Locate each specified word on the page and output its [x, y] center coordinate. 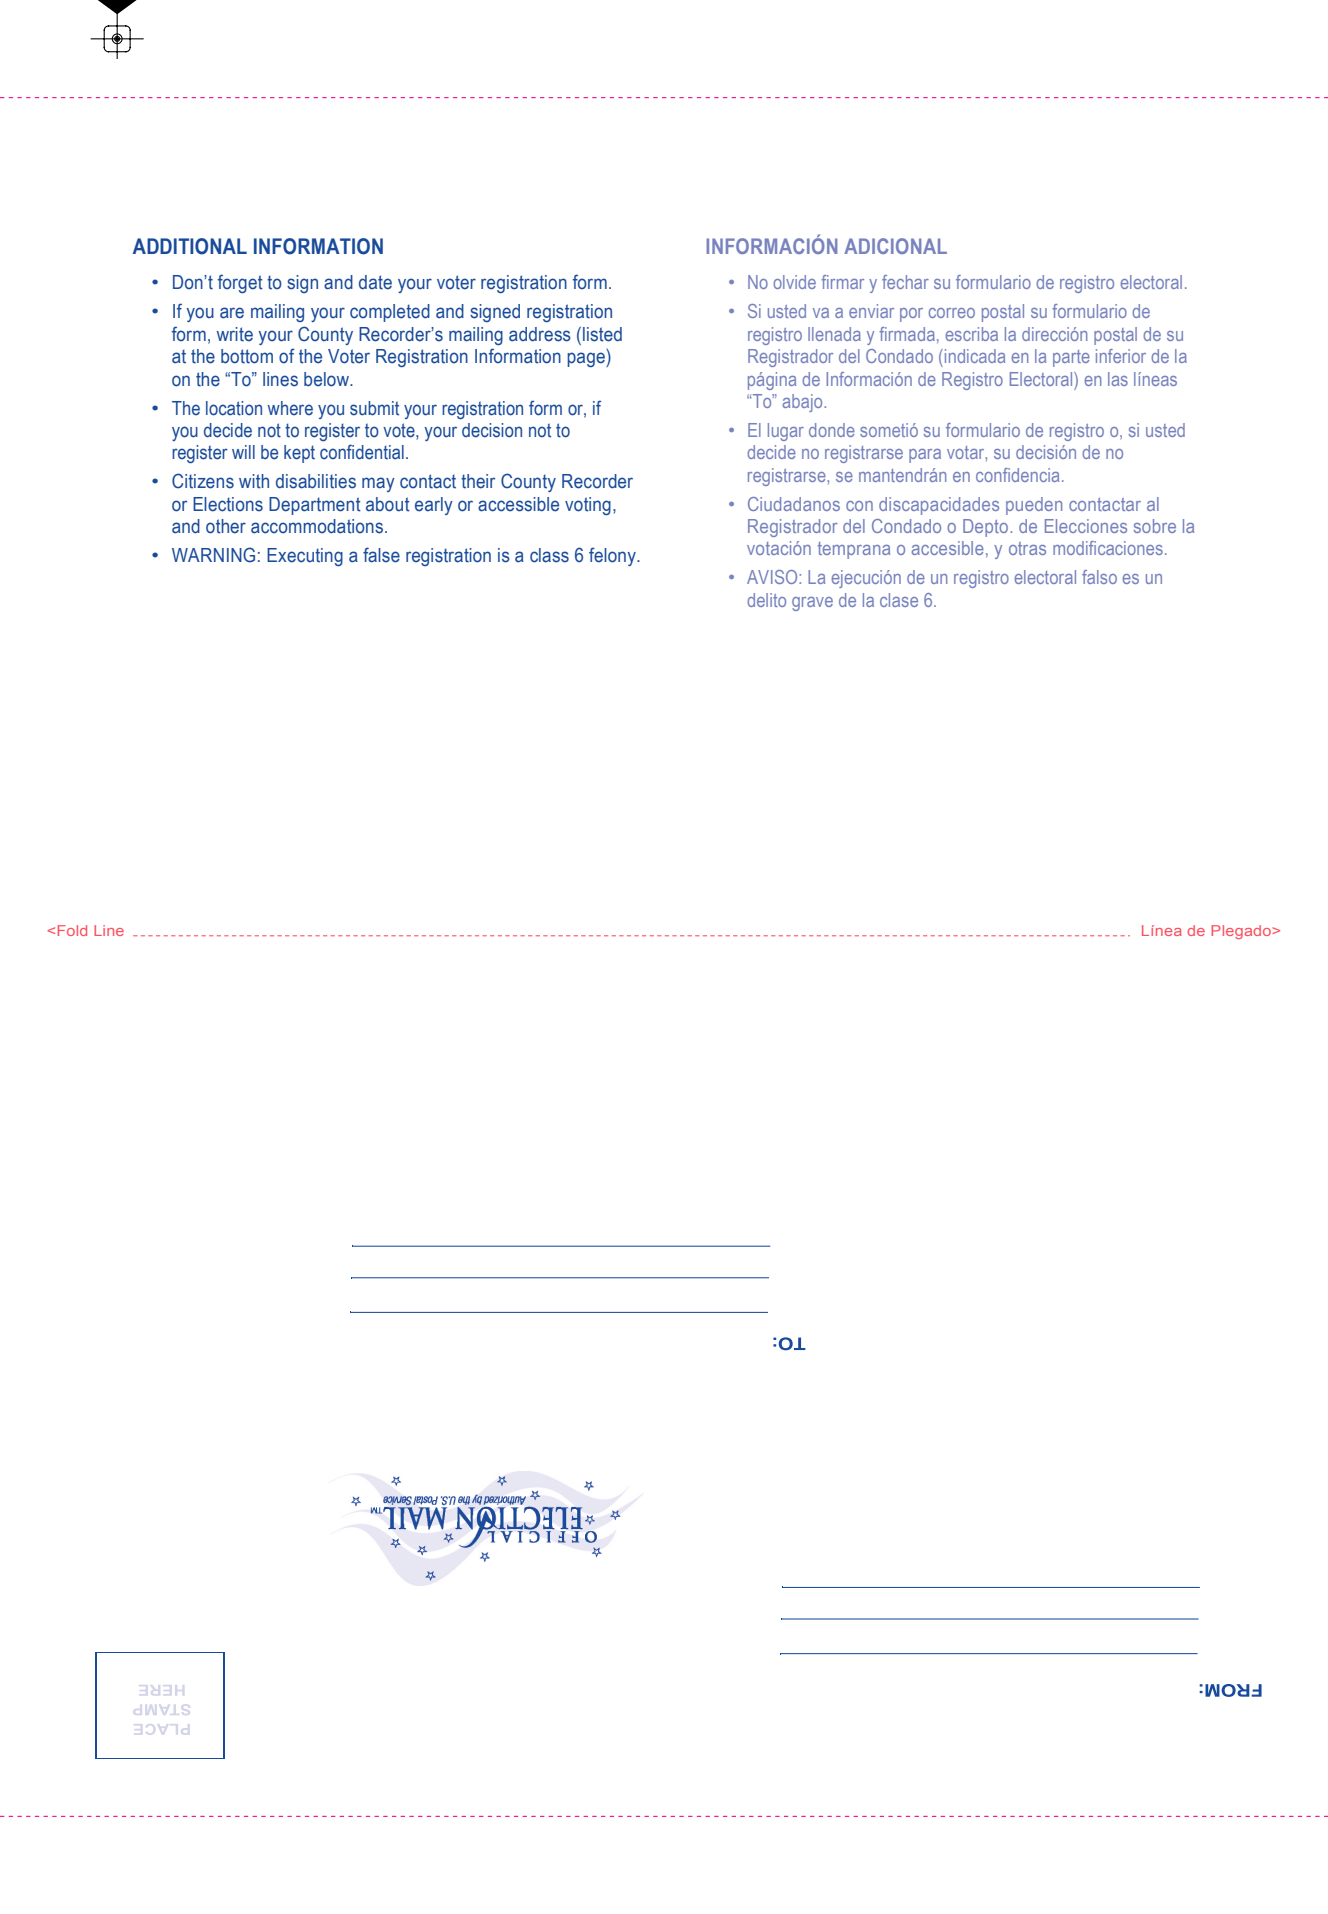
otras [1027, 548]
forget [240, 283]
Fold [72, 930]
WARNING [213, 555]
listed [602, 334]
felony [613, 556]
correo [952, 313]
